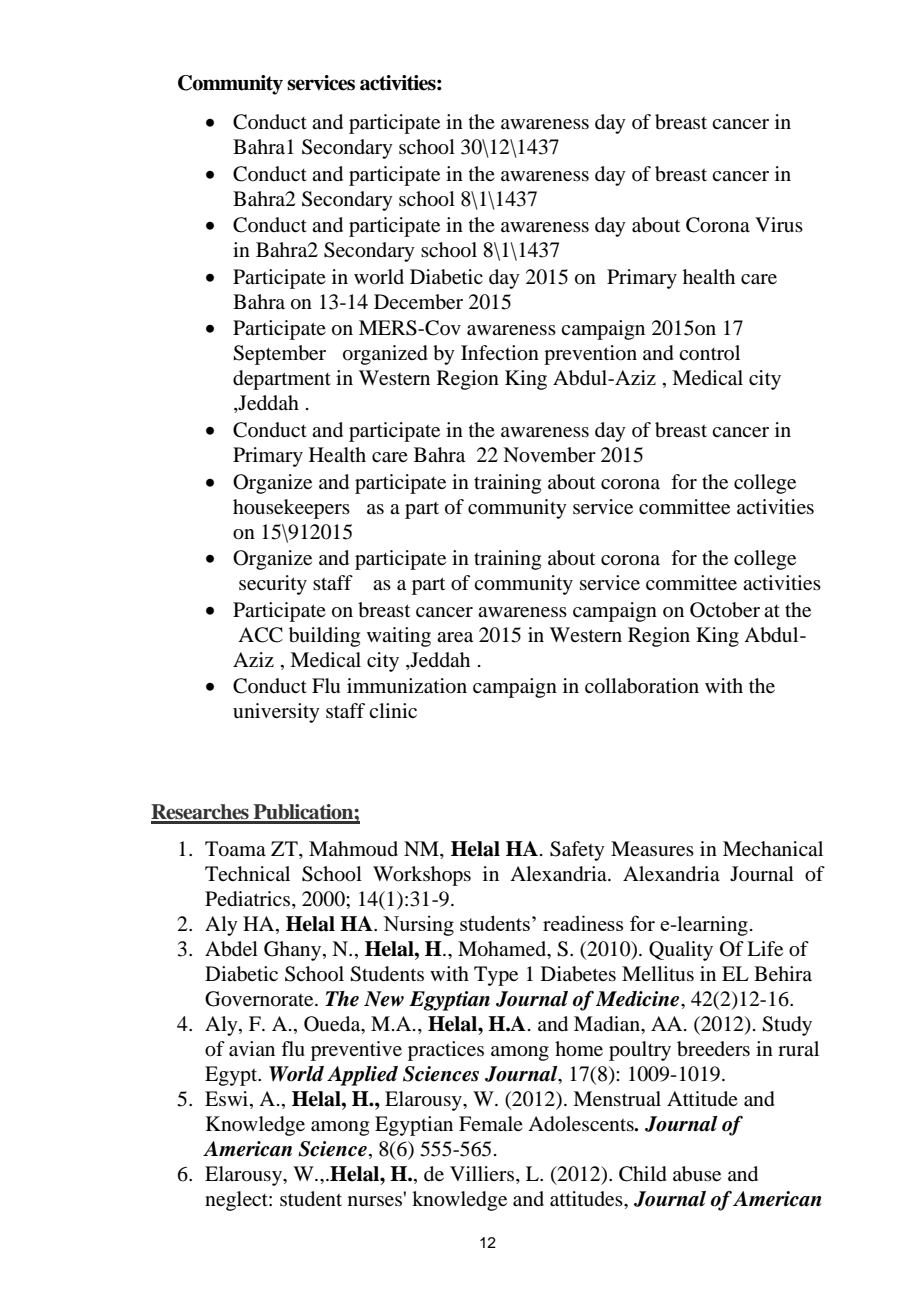 The height and width of the document is (1307, 924). I want to click on Mechanical, so click(773, 848).
